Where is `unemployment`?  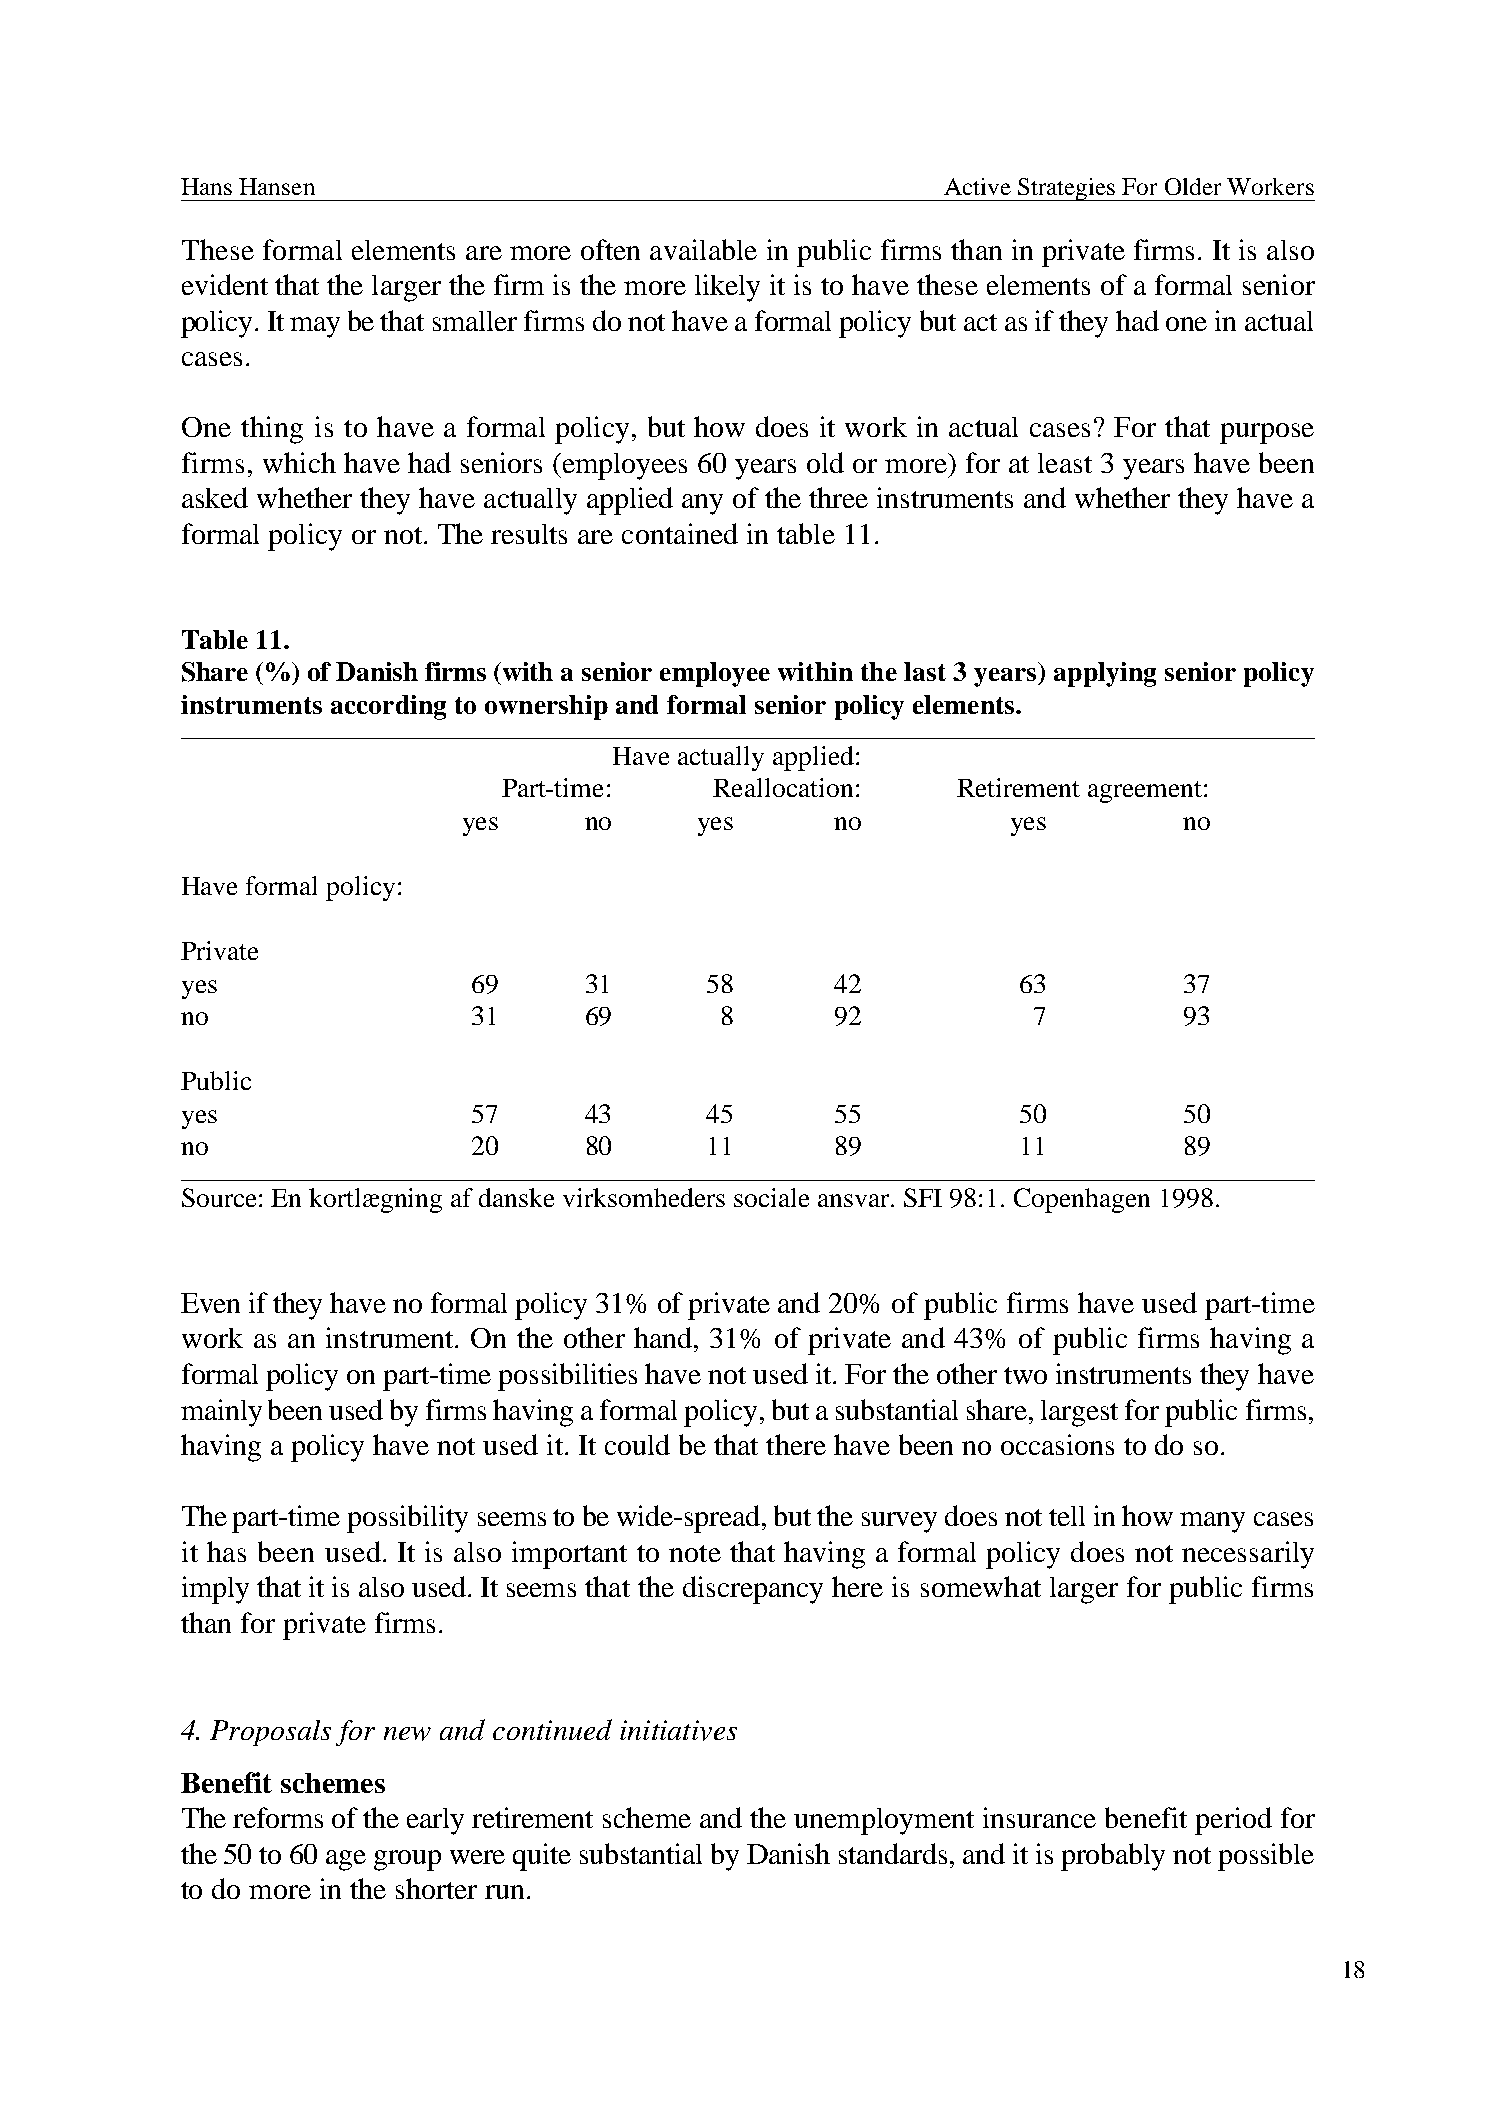 unemployment is located at coordinates (884, 1821).
